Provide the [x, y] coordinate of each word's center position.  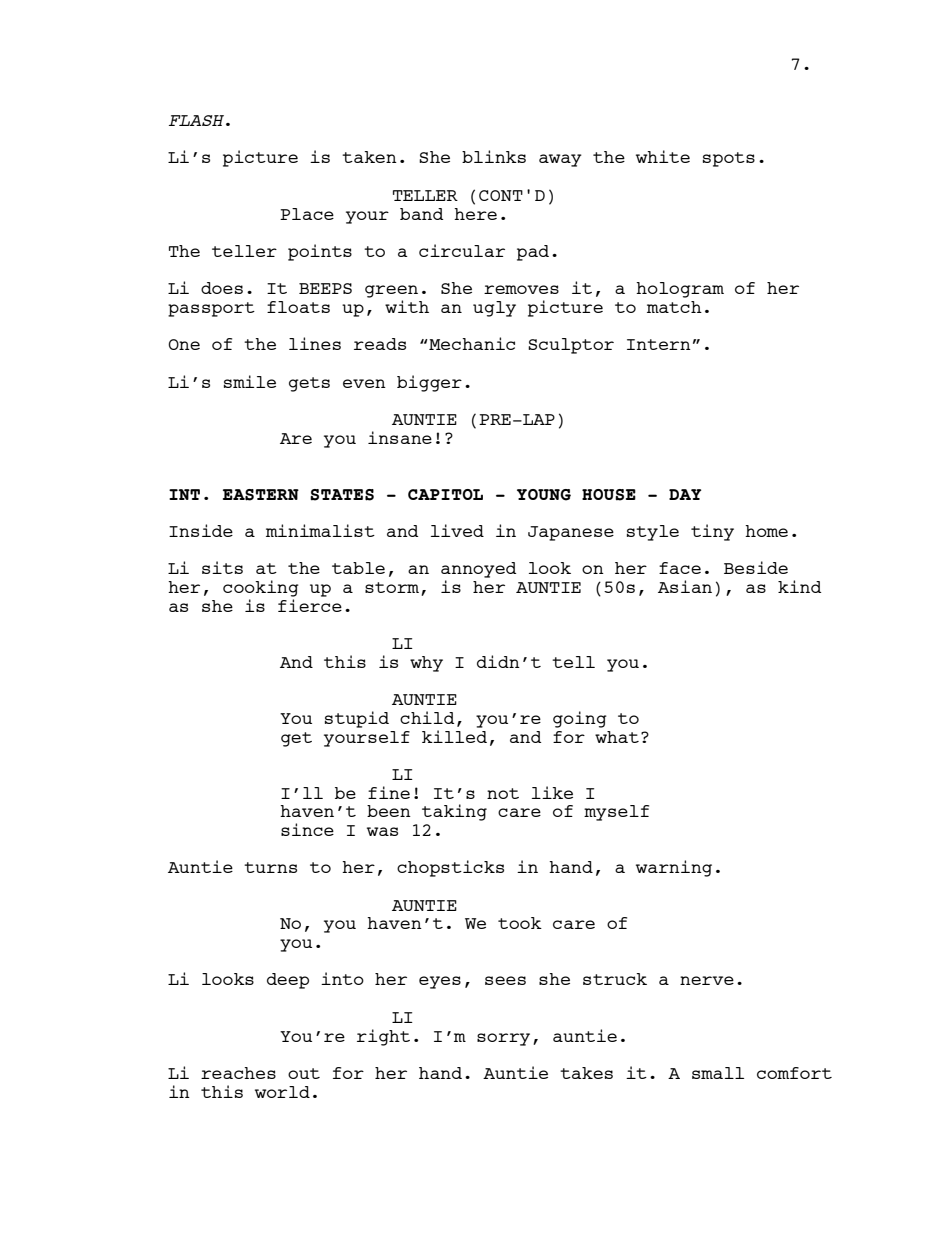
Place [307, 214]
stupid [357, 719]
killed [454, 736]
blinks [494, 156]
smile [250, 381]
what [617, 737]
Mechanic [471, 343]
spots [729, 159]
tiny [712, 532]
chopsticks [450, 868]
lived [457, 530]
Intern [659, 344]
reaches [238, 1073]
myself [616, 813]
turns [270, 867]
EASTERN [261, 495]
